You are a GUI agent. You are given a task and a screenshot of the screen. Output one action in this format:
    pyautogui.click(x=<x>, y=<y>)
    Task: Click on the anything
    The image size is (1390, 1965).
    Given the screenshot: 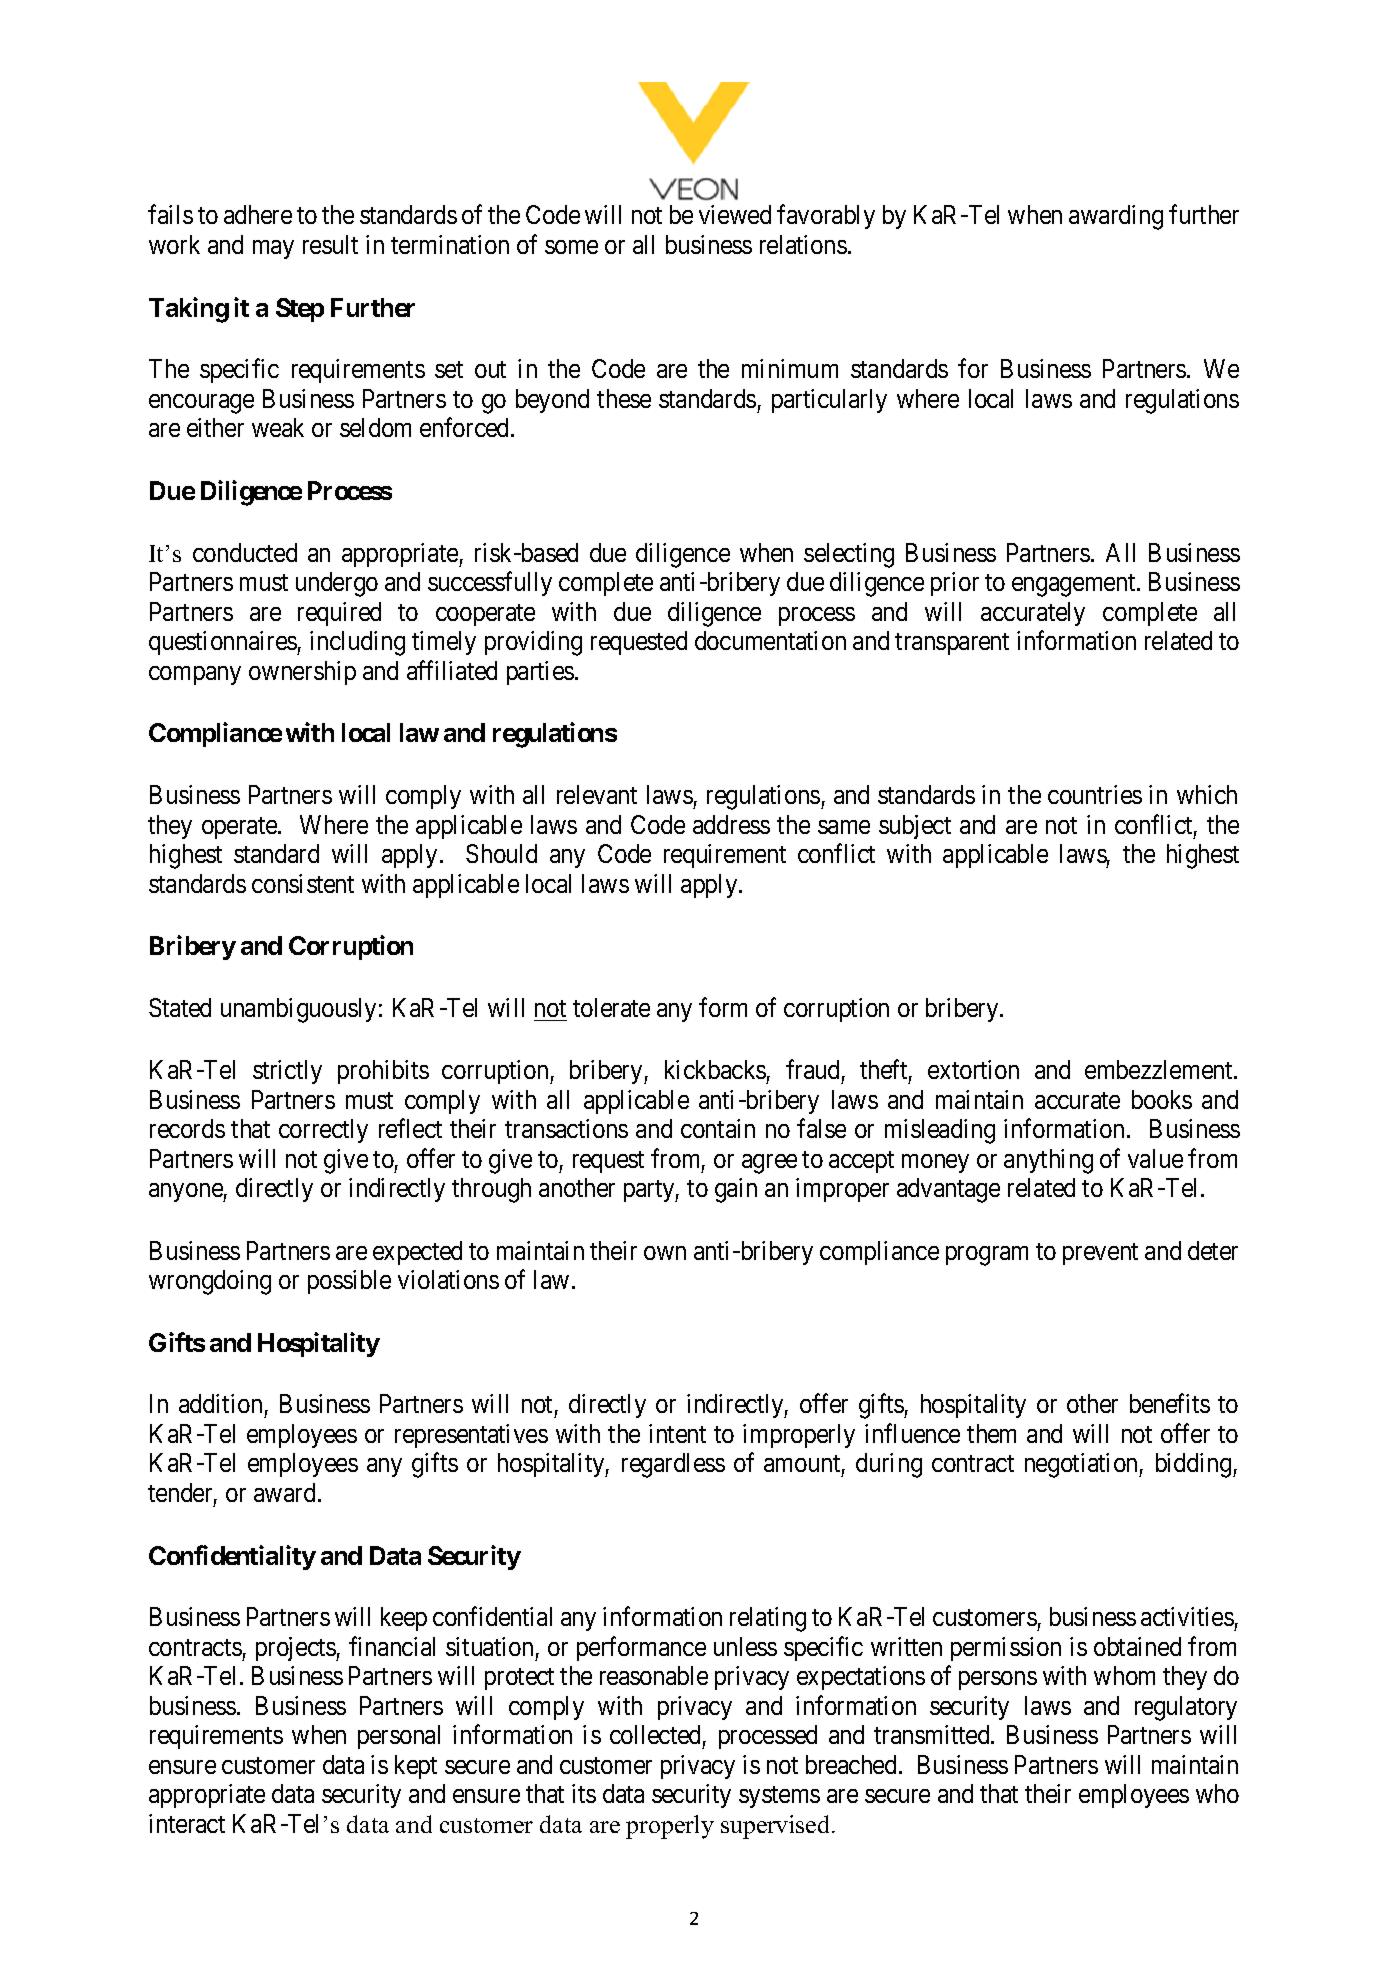 What is the action you would take?
    pyautogui.click(x=1048, y=1161)
